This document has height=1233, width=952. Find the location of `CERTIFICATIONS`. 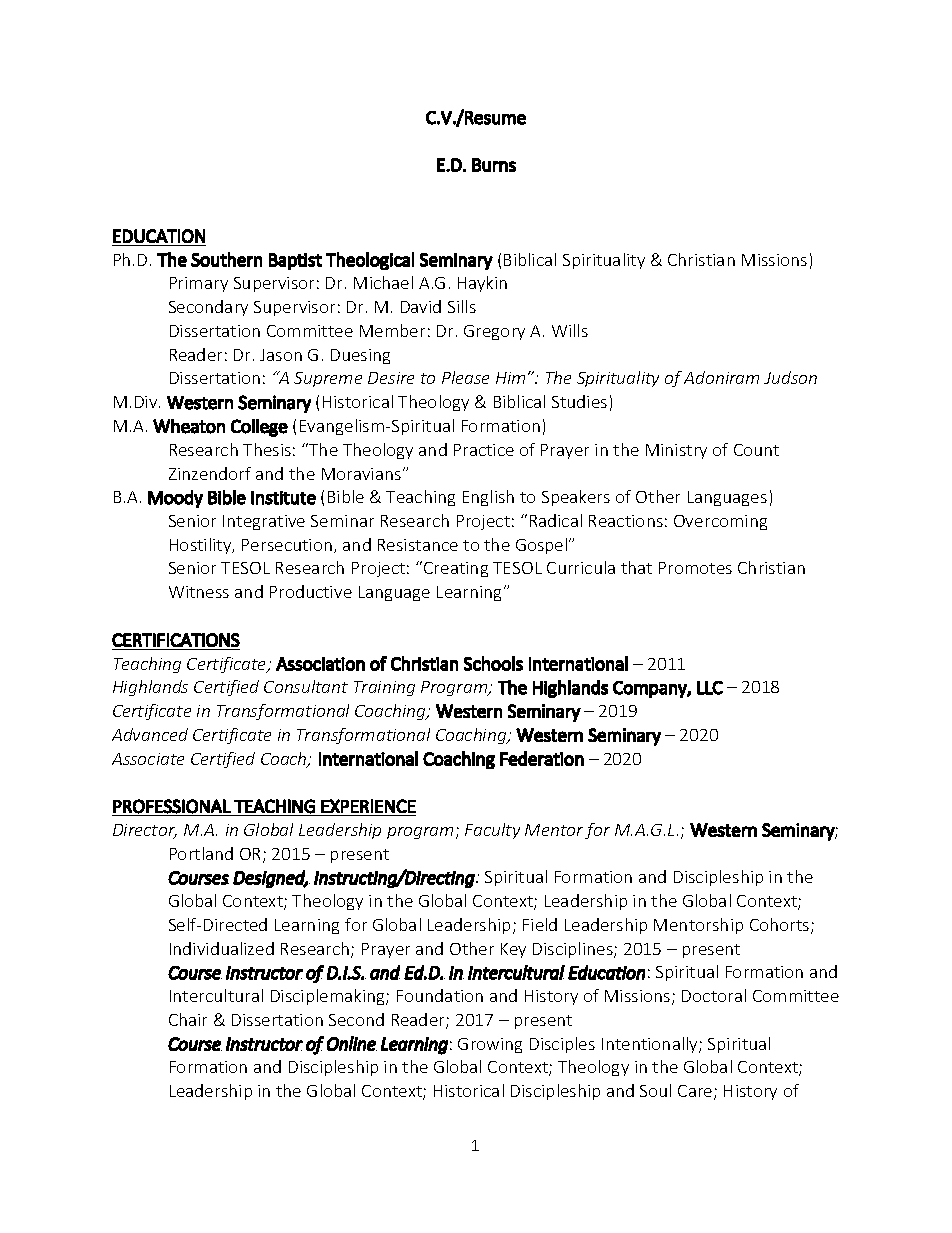

CERTIFICATIONS is located at coordinates (176, 640).
